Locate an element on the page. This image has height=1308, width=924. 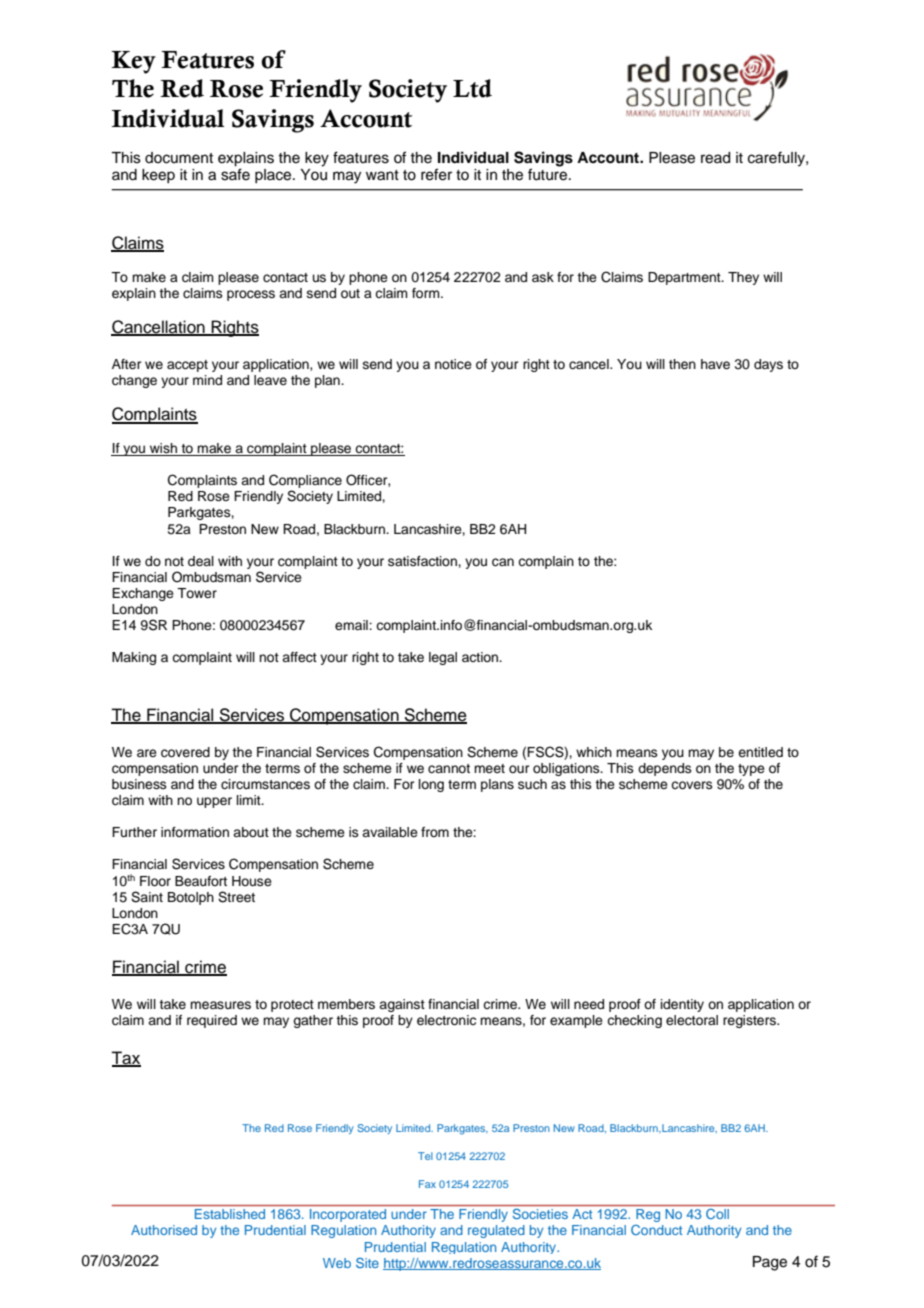
Ltd is located at coordinates (472, 88).
